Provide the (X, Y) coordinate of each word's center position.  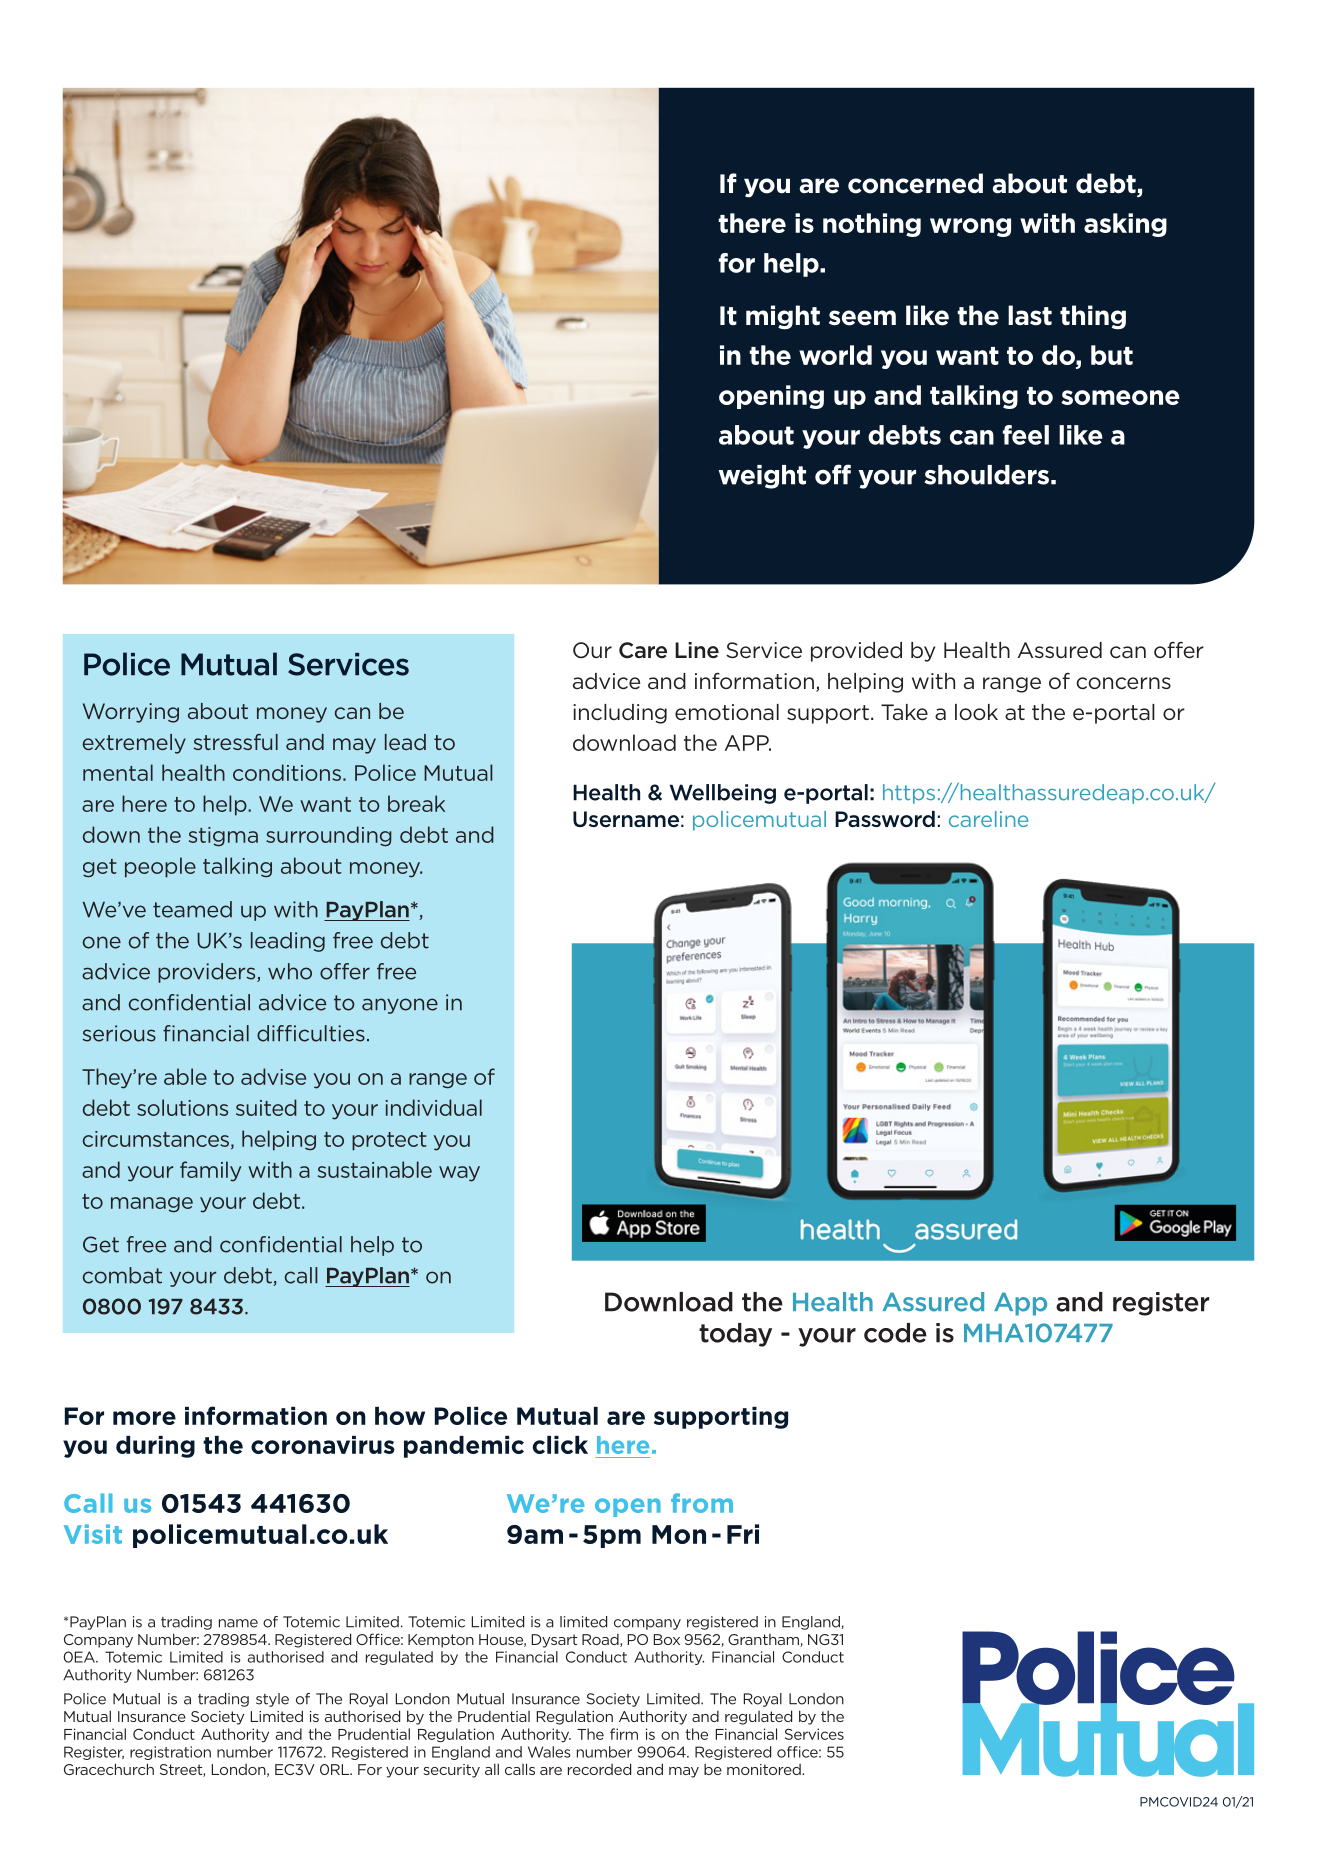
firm (624, 1734)
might (783, 317)
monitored (765, 1769)
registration (170, 1753)
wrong (970, 227)
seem (862, 318)
